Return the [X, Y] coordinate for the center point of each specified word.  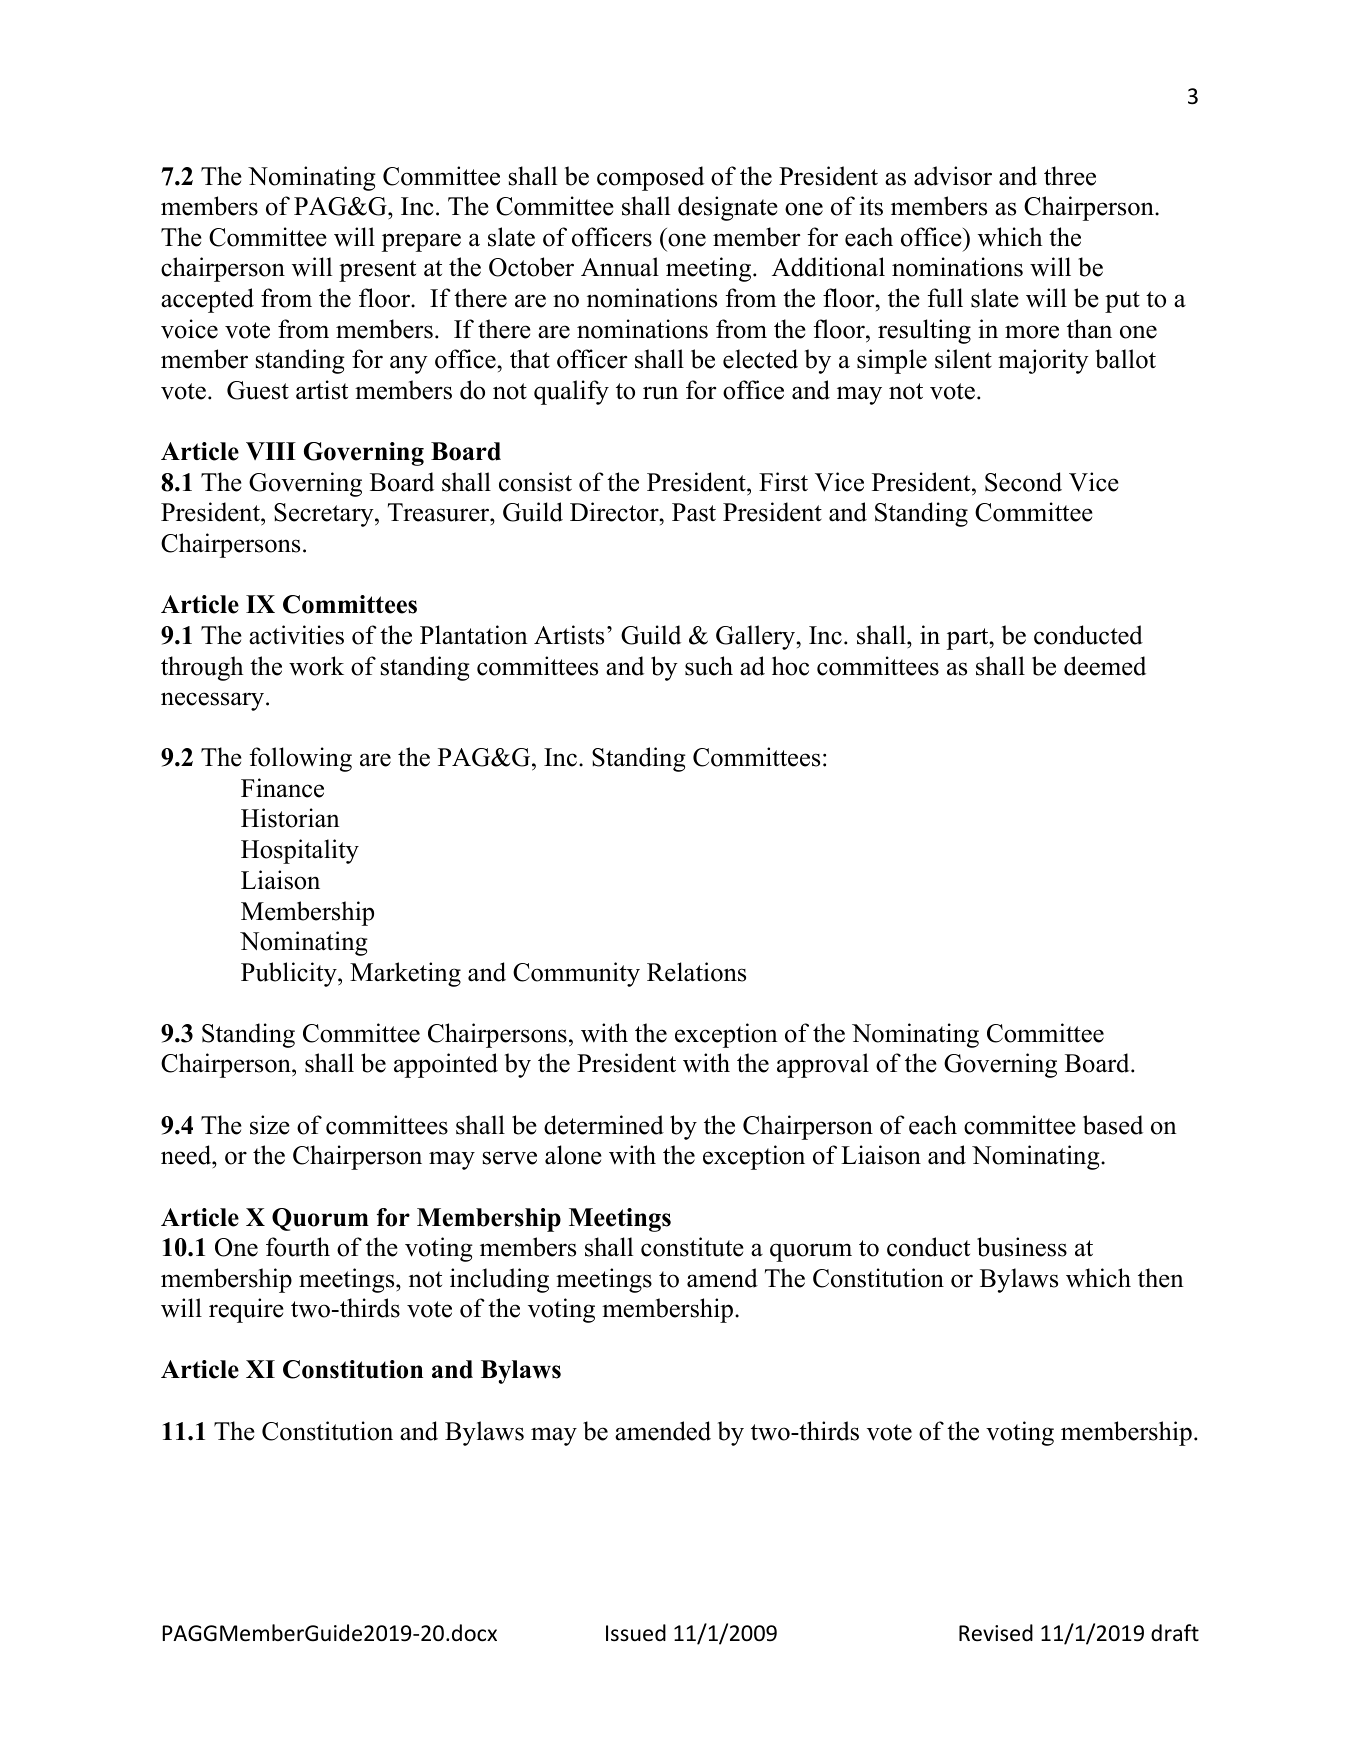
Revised [996, 1633]
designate [728, 208]
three [1070, 176]
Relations [696, 972]
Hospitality [300, 851]
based [1113, 1125]
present [377, 271]
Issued [636, 1633]
